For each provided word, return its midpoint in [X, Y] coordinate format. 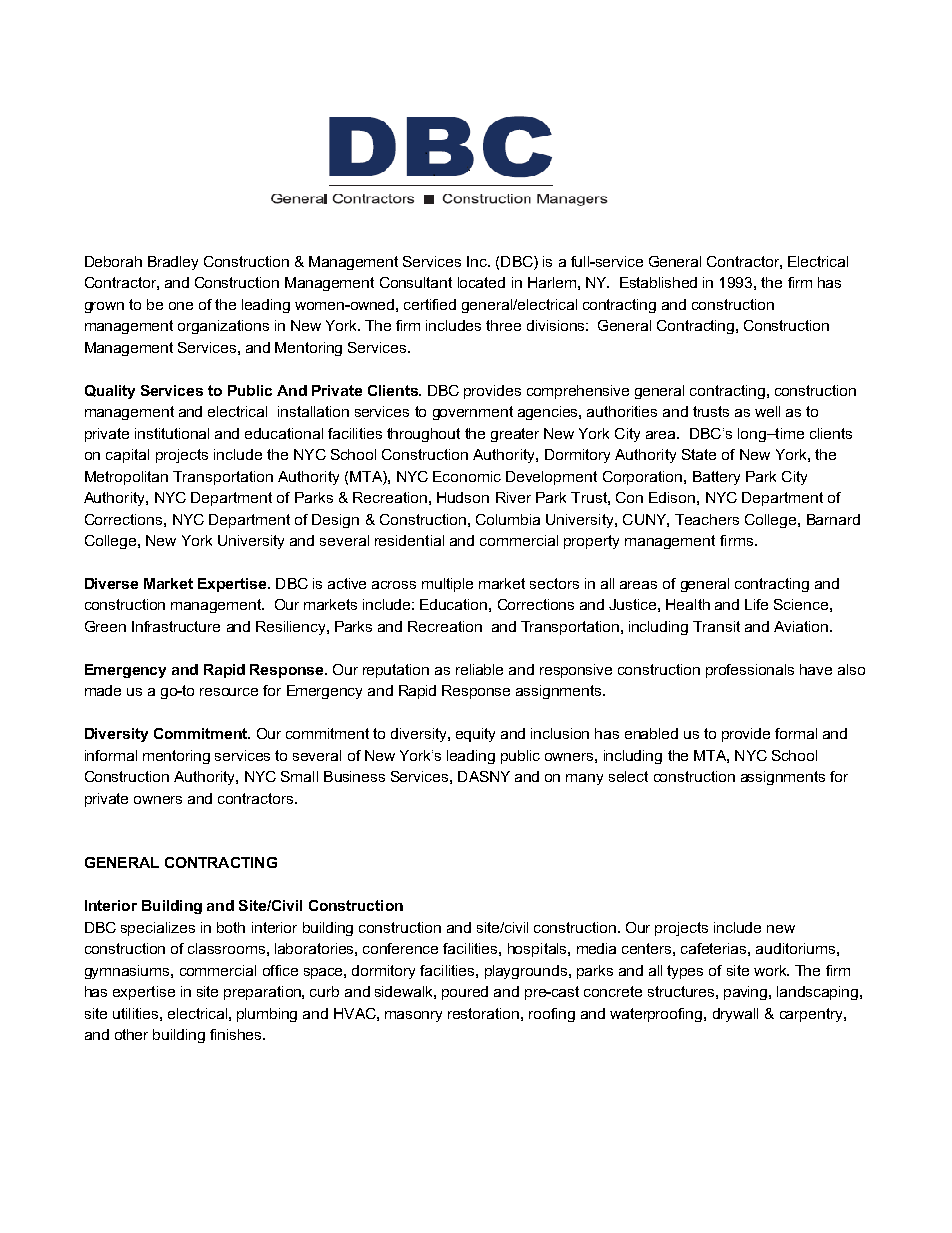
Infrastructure [176, 626]
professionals [750, 671]
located [481, 282]
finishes [237, 1034]
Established [658, 282]
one [181, 306]
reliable [479, 669]
